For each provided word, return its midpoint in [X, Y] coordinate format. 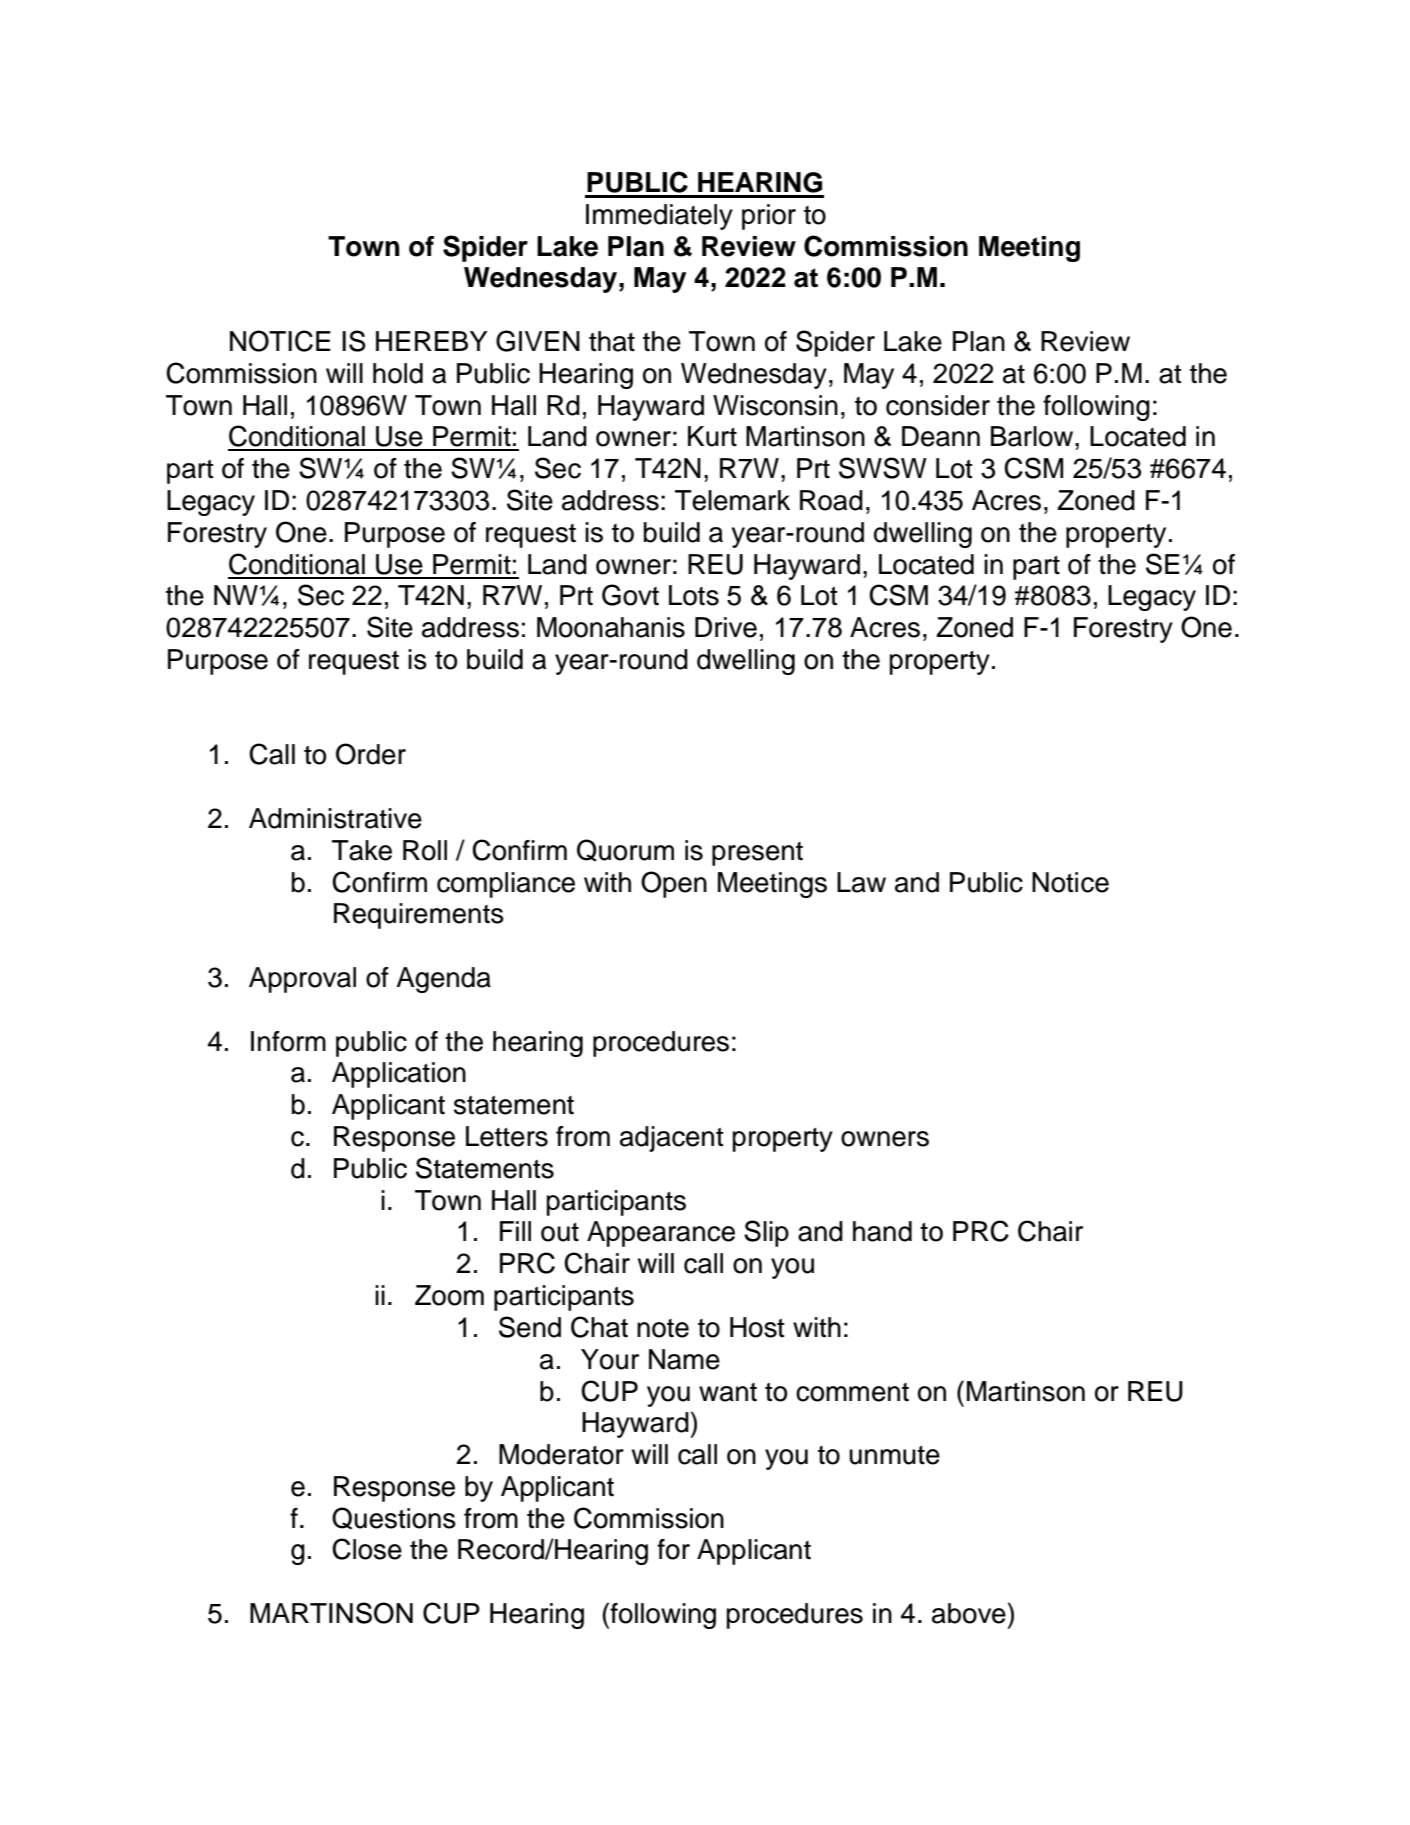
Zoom [449, 1295]
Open [674, 884]
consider [938, 405]
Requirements [419, 916]
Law [861, 882]
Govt [630, 595]
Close [367, 1549]
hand [882, 1231]
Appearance [661, 1234]
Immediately [659, 217]
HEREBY [432, 341]
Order [371, 754]
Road [831, 500]
